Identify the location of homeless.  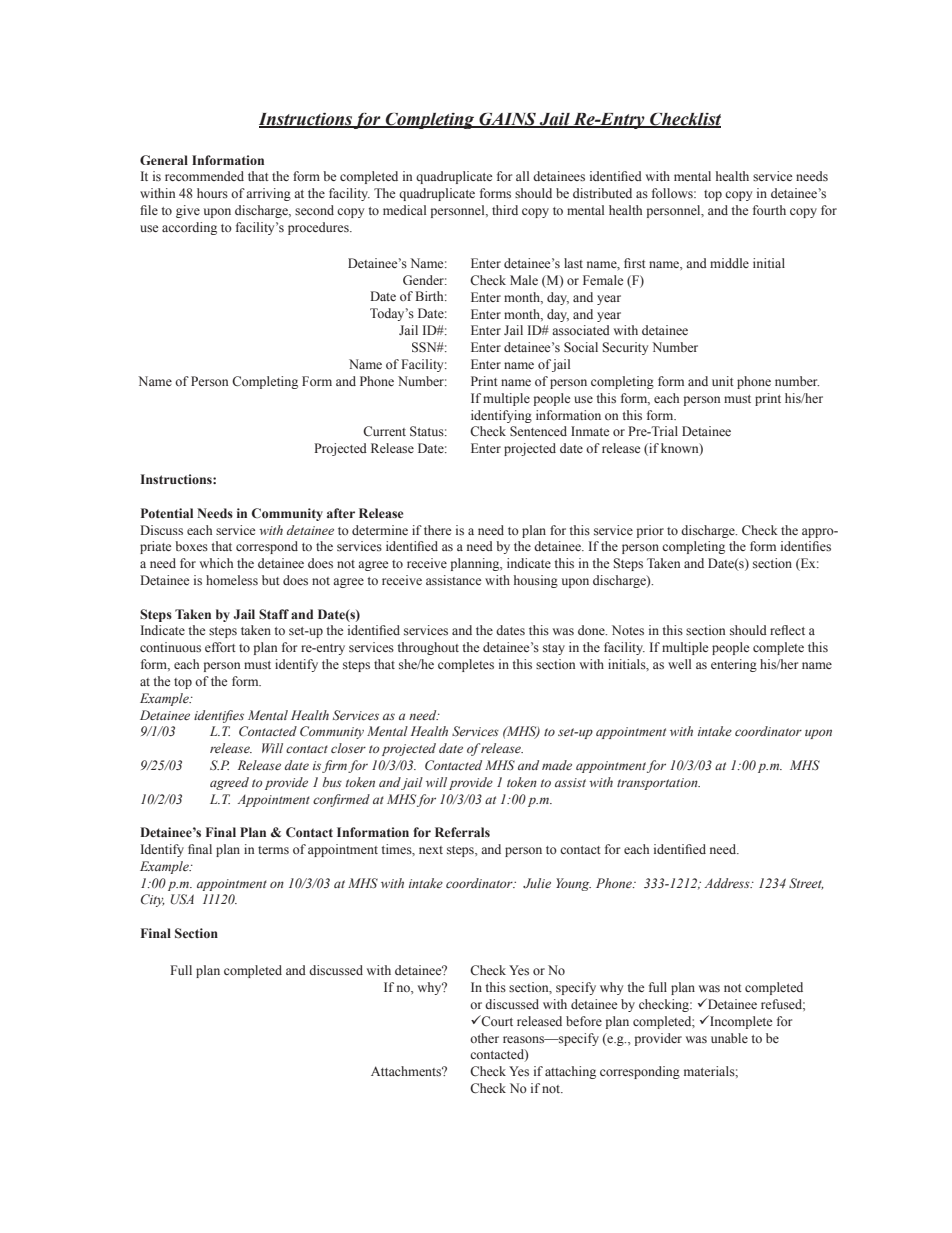
(232, 580).
